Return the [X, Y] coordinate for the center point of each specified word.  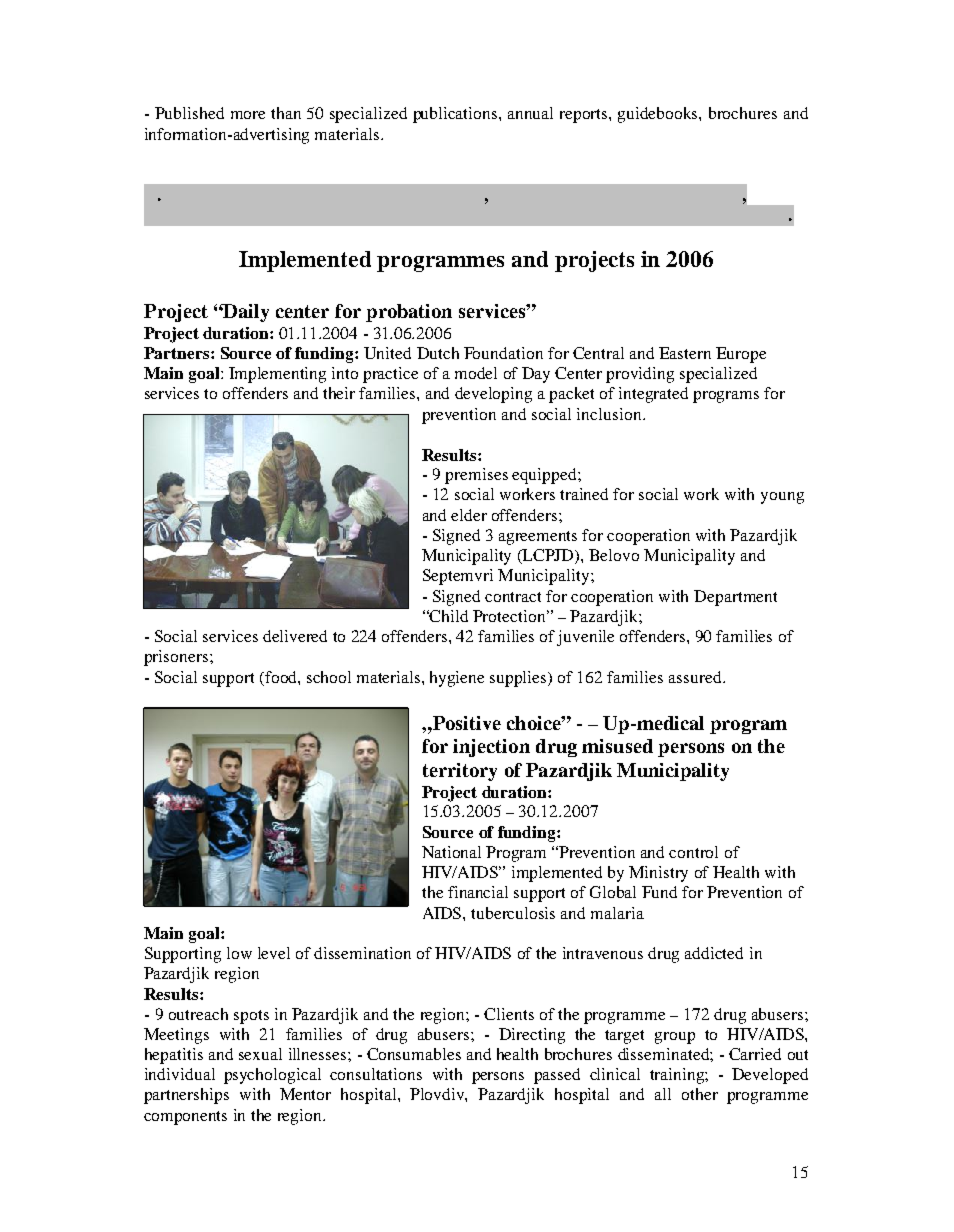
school [329, 677]
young [782, 498]
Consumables [414, 1054]
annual [530, 113]
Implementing [277, 375]
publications [456, 115]
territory [460, 772]
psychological [272, 1076]
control [693, 852]
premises [476, 476]
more [248, 115]
